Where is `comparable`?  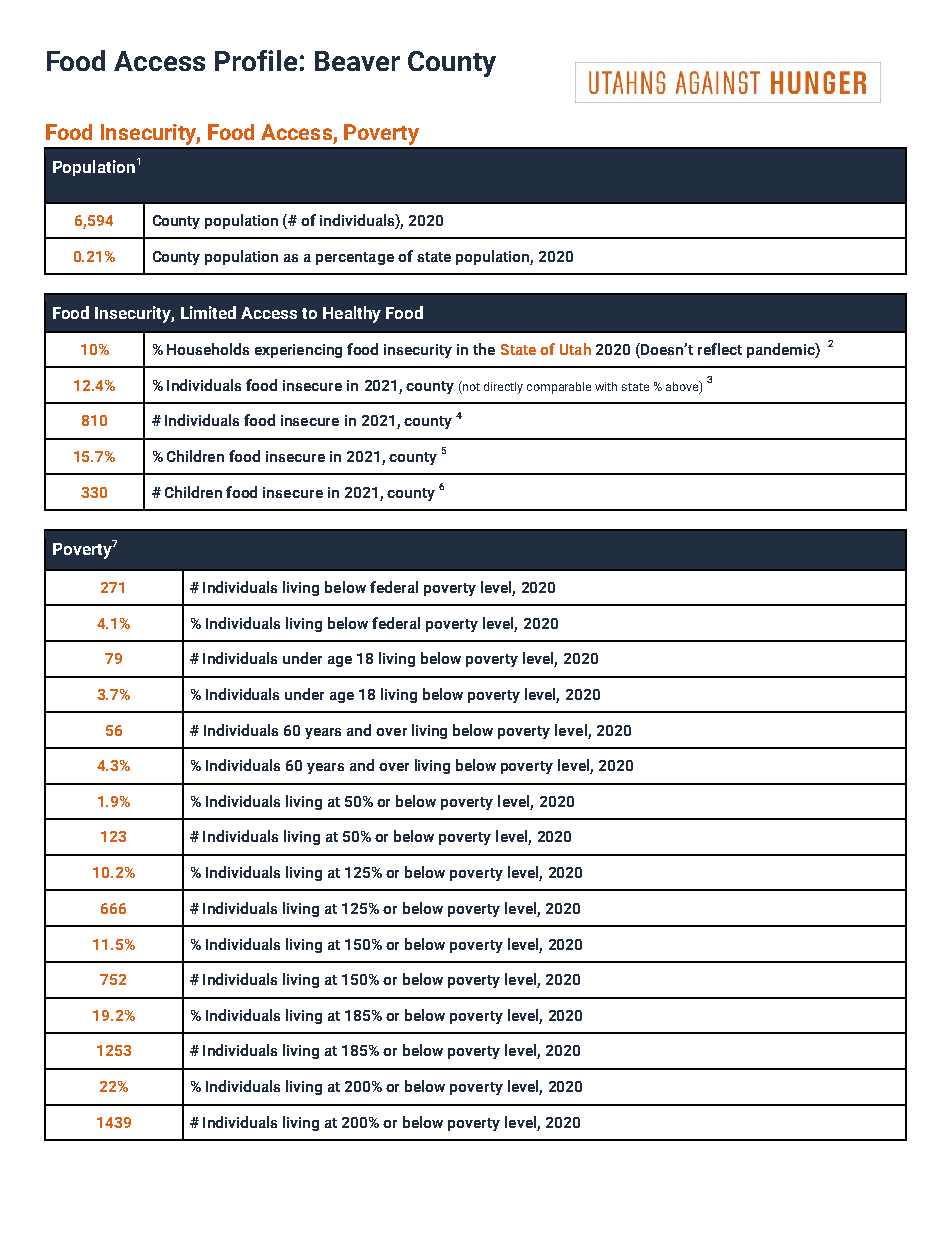 comparable is located at coordinates (559, 388).
